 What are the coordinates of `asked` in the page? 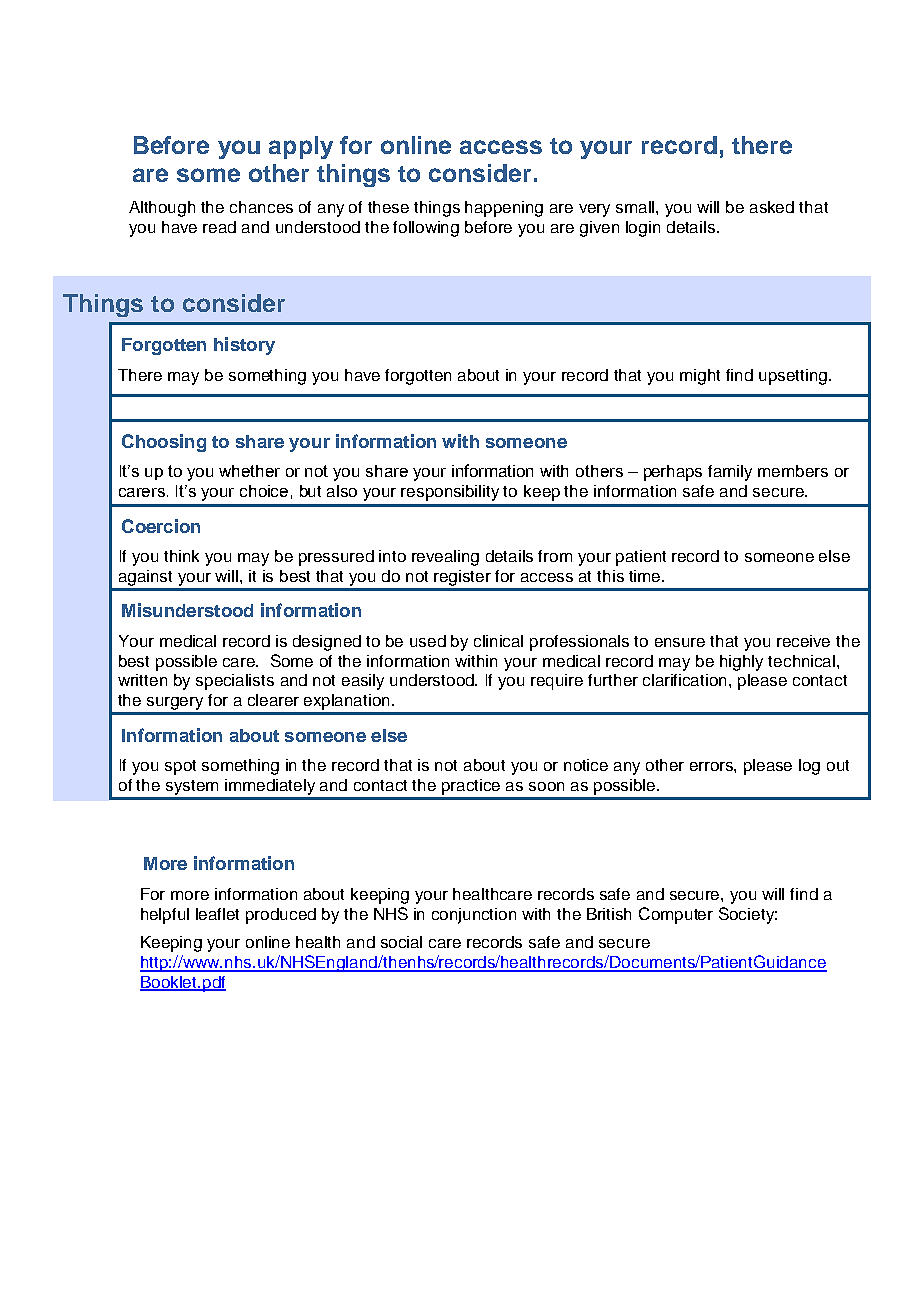 It's located at (772, 207).
